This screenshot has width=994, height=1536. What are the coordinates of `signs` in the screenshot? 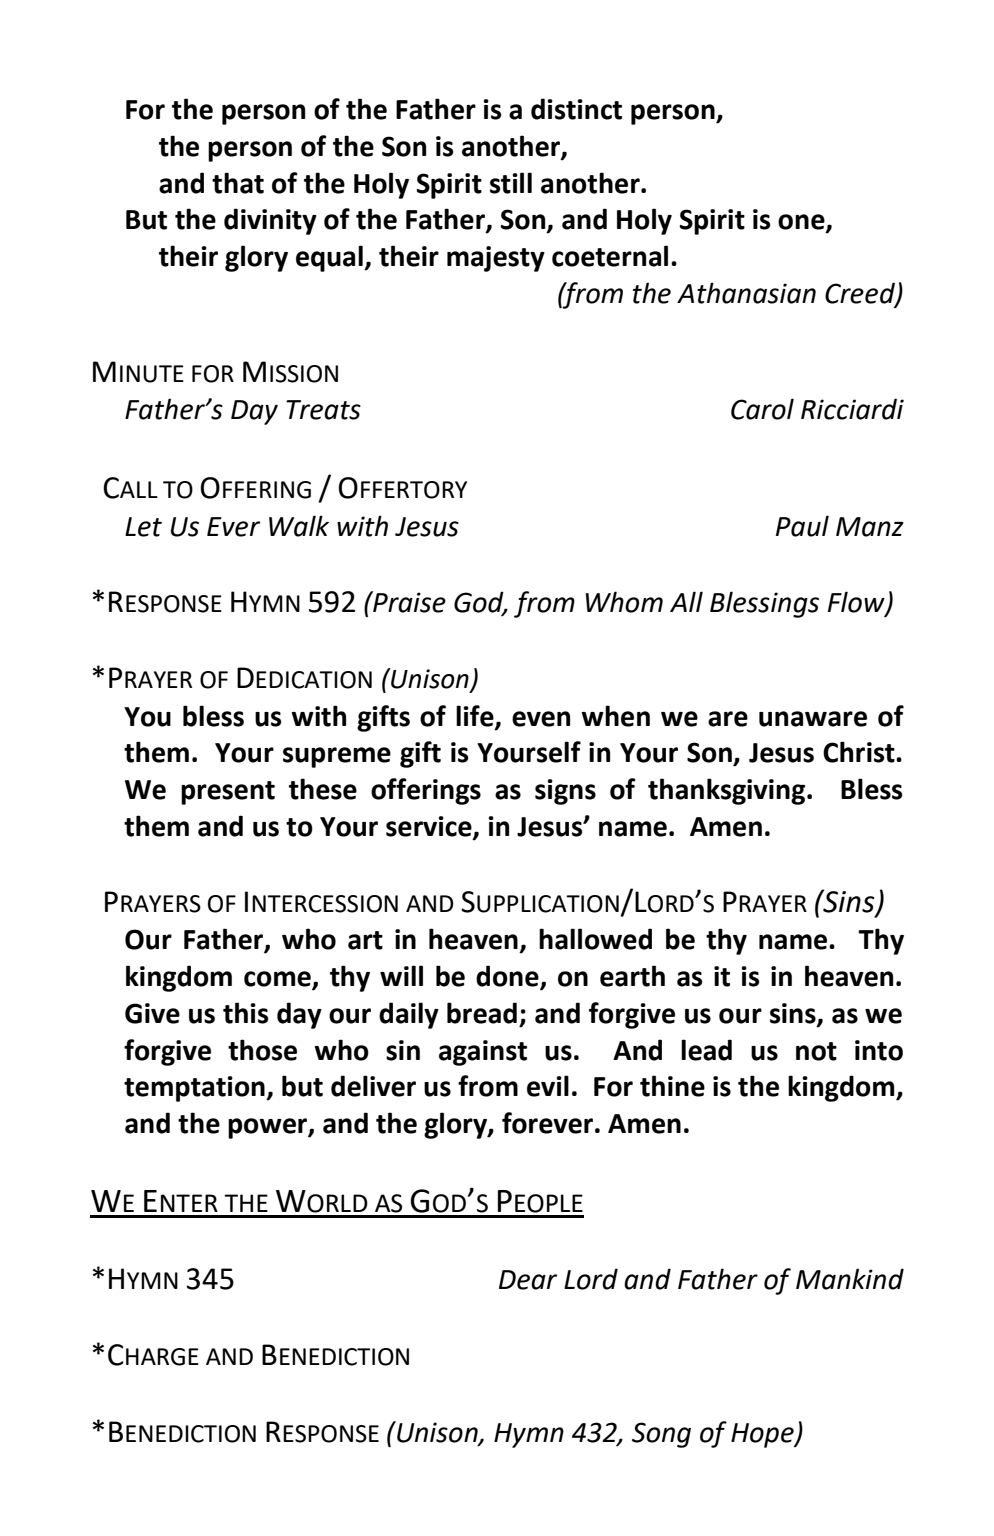 It's located at (565, 792).
